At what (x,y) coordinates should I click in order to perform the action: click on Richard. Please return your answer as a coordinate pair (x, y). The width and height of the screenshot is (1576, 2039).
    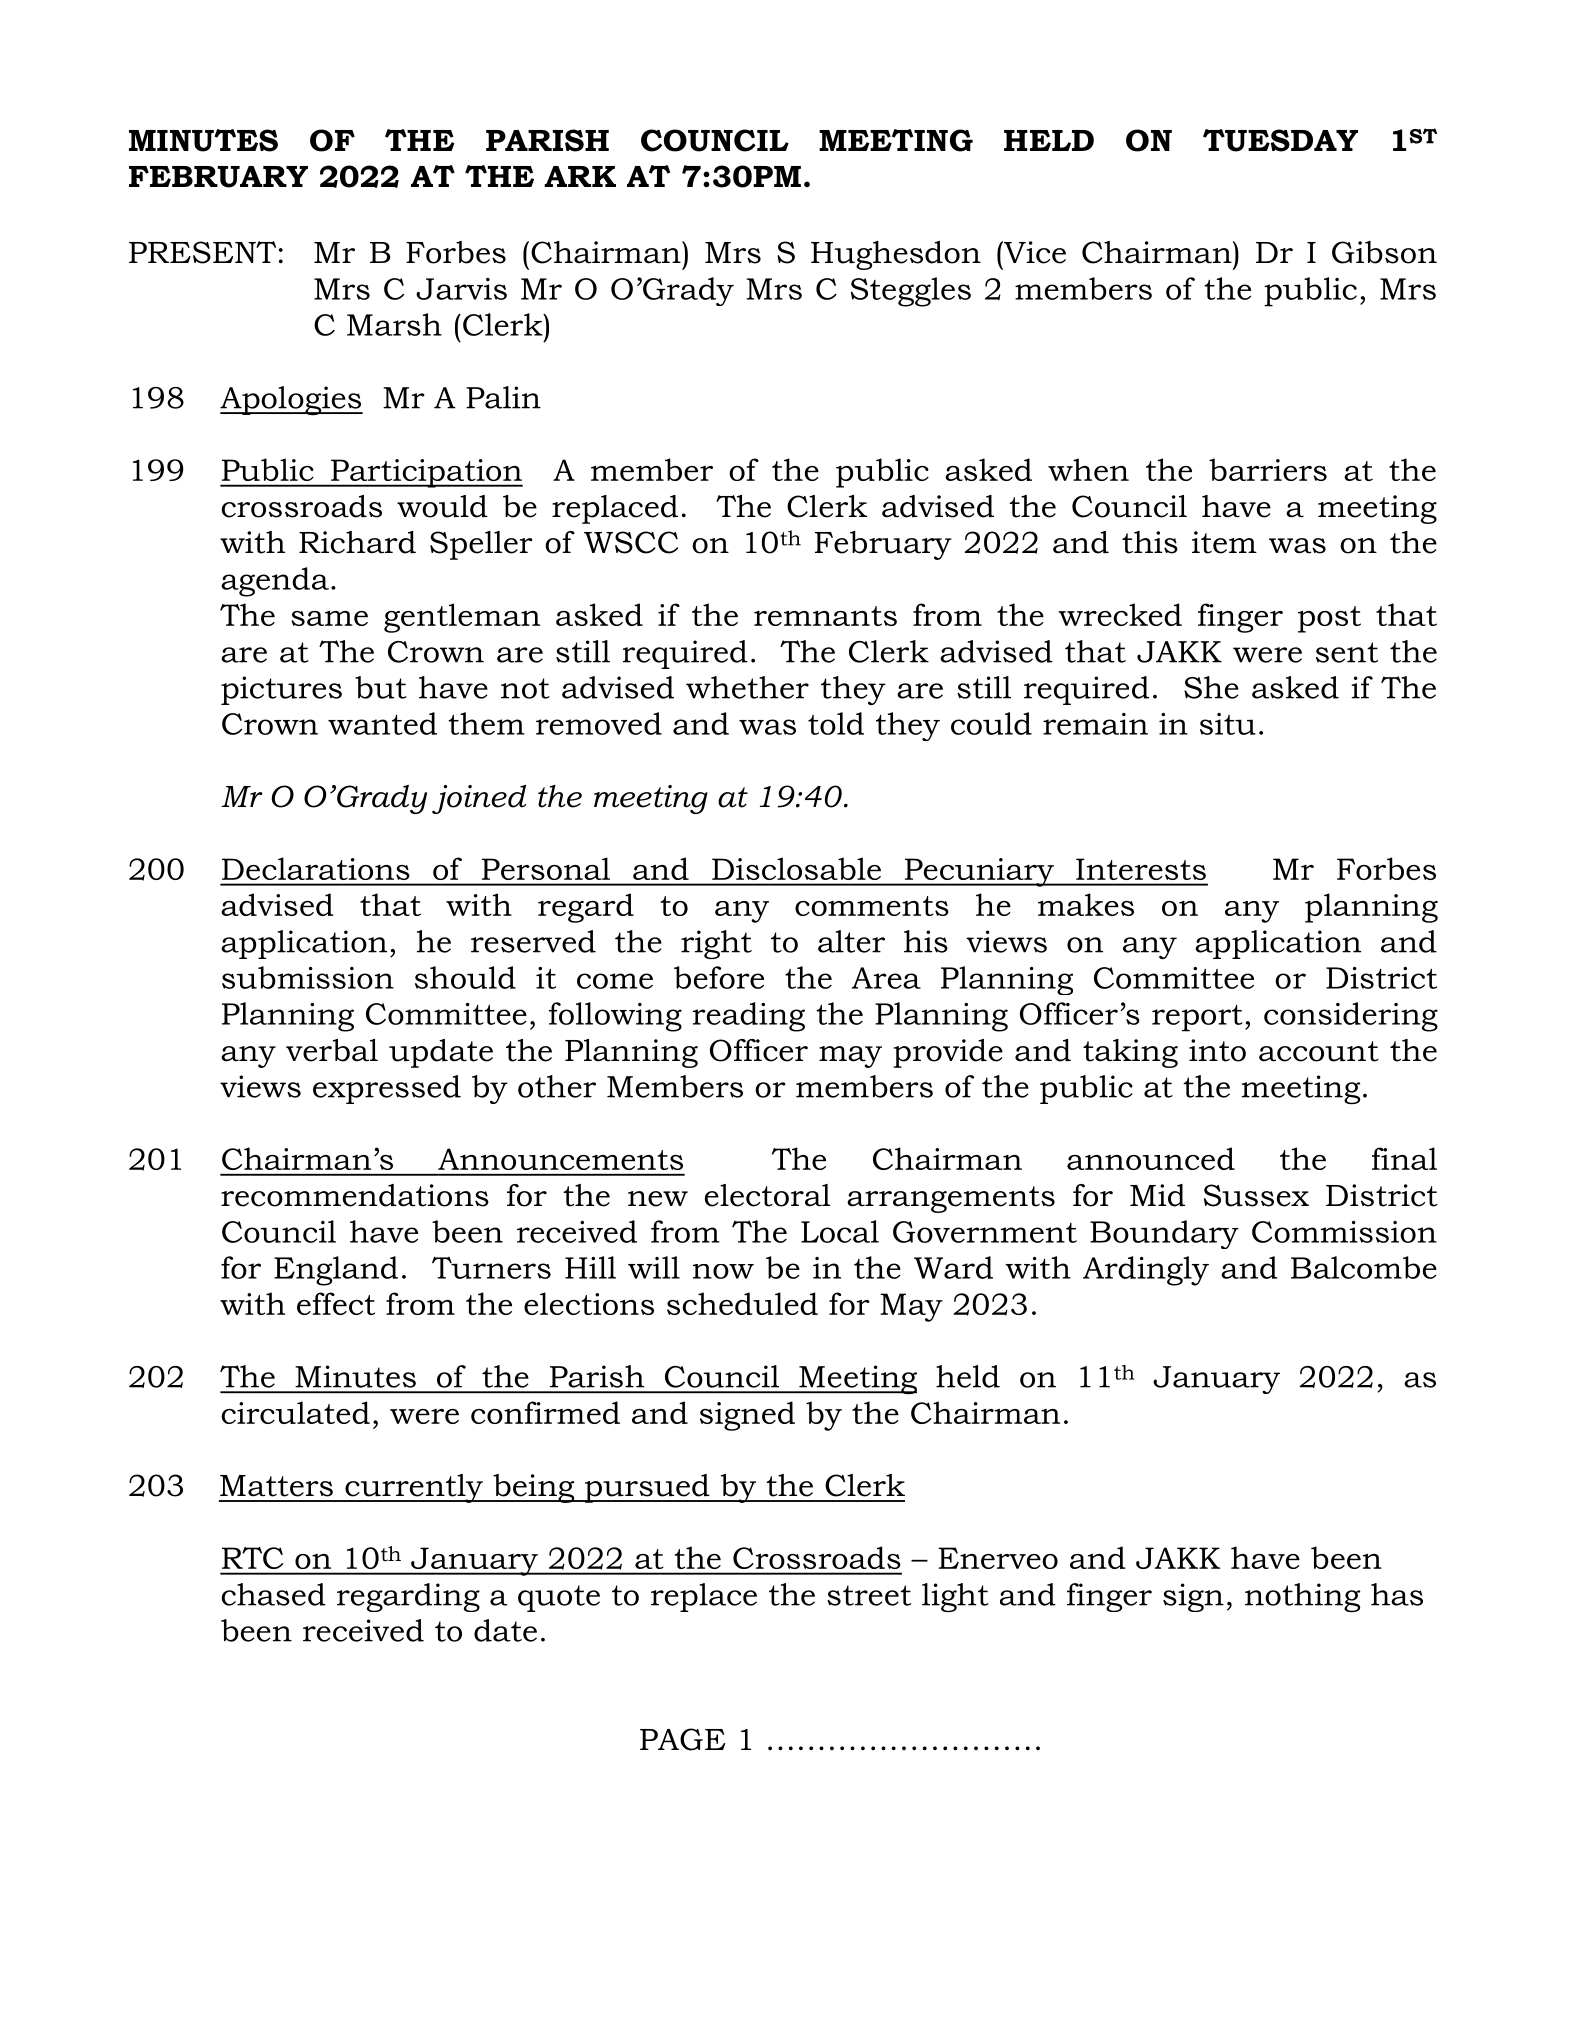
    Looking at the image, I should click on (357, 542).
